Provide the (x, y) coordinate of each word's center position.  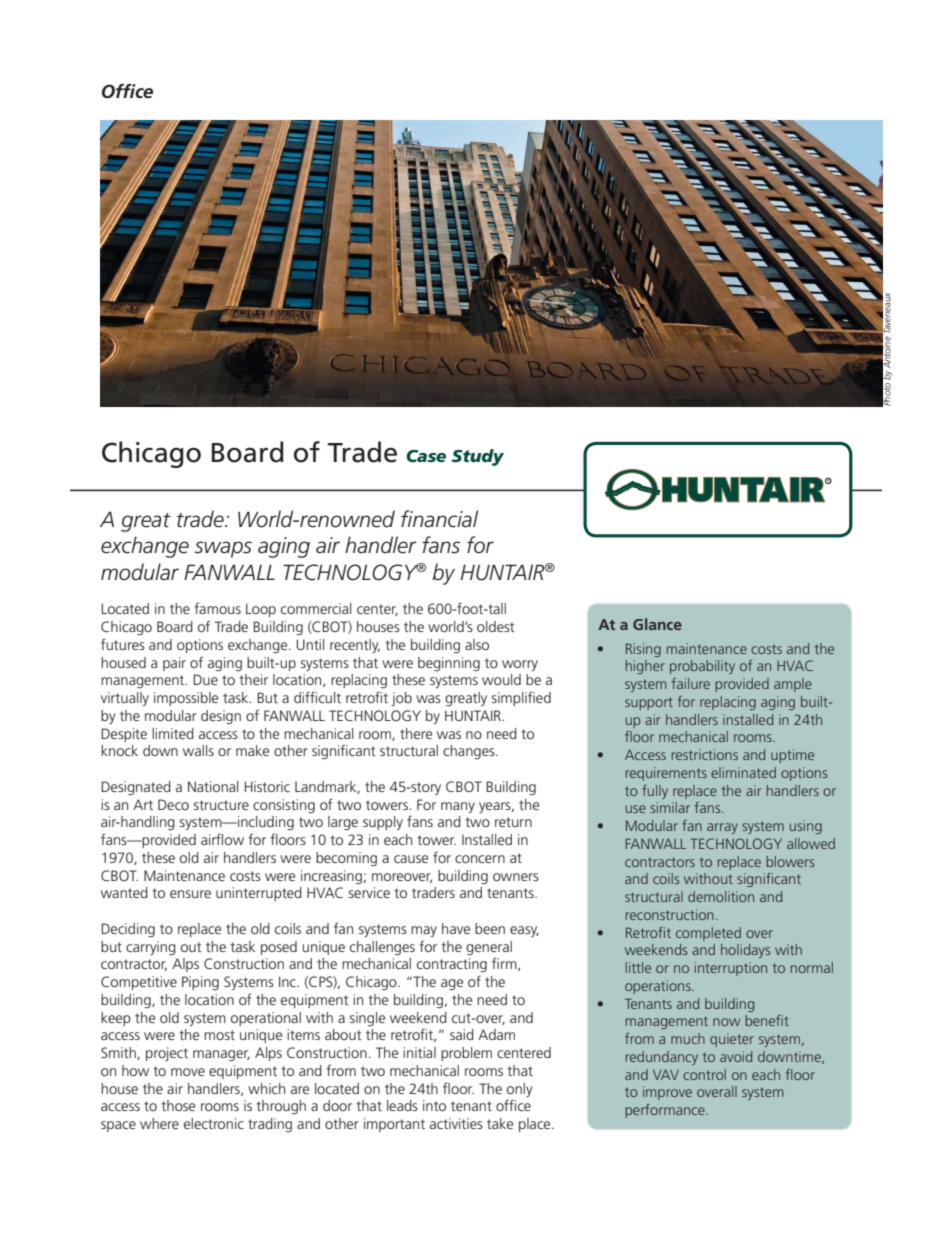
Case (426, 456)
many (458, 807)
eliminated (743, 772)
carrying (151, 948)
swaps (223, 549)
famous (217, 608)
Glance (657, 624)
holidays (745, 951)
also (477, 644)
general (489, 948)
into (434, 1105)
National (213, 786)
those (178, 1105)
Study (478, 457)
